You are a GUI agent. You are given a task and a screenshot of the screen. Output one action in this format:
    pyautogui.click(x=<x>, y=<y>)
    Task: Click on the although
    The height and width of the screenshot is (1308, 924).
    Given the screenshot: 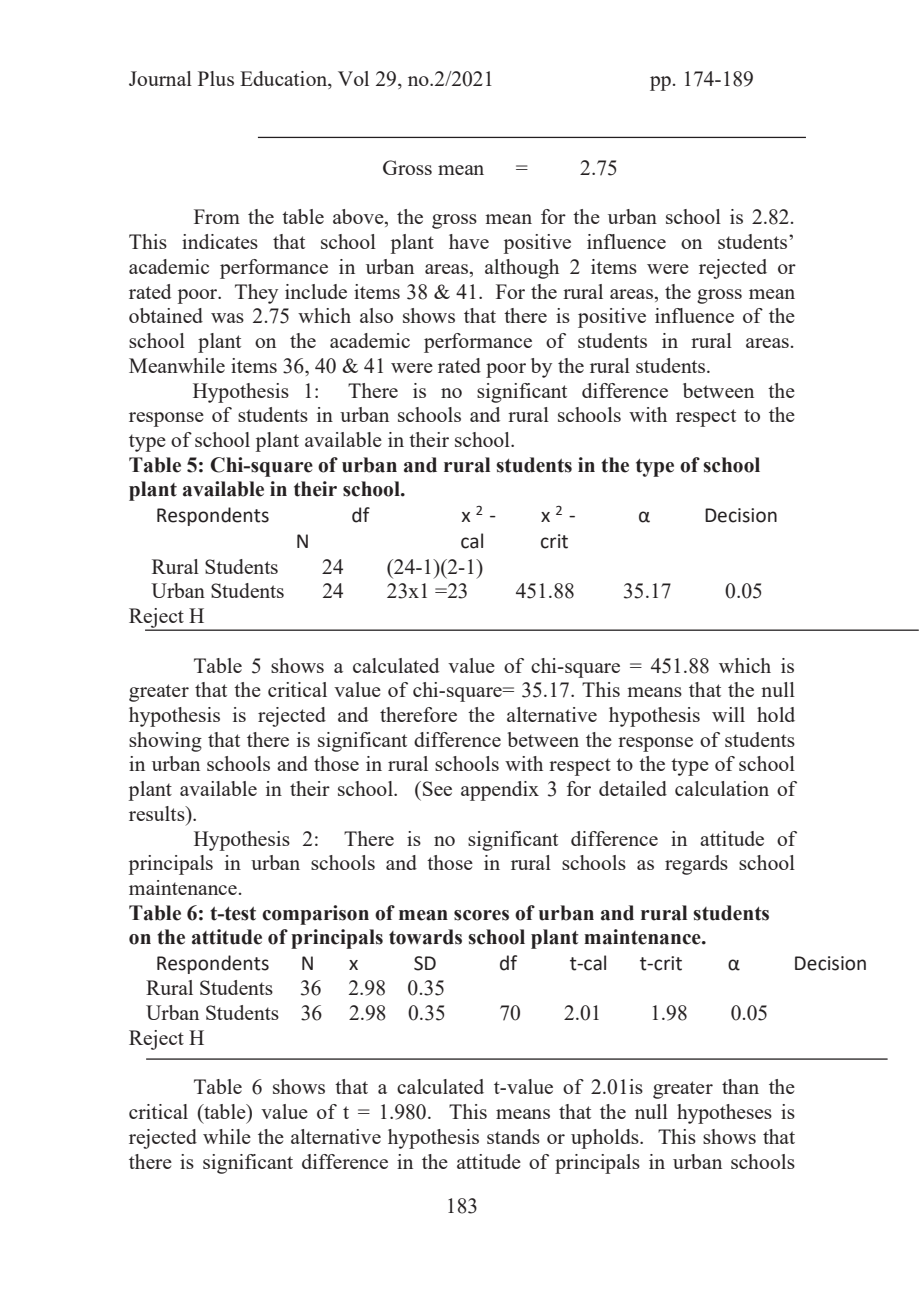 What is the action you would take?
    pyautogui.click(x=522, y=269)
